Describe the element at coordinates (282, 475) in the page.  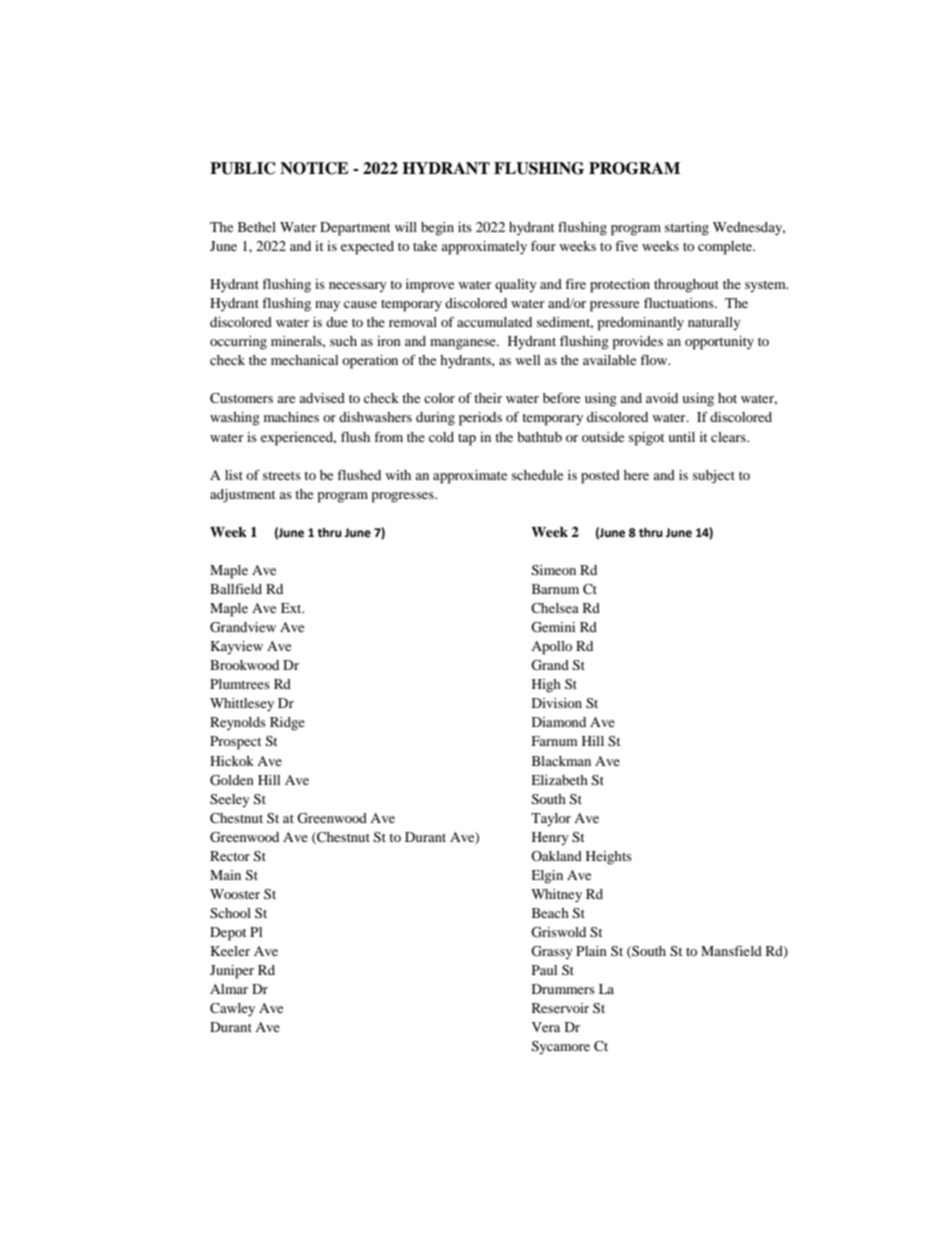
I see `streets` at that location.
